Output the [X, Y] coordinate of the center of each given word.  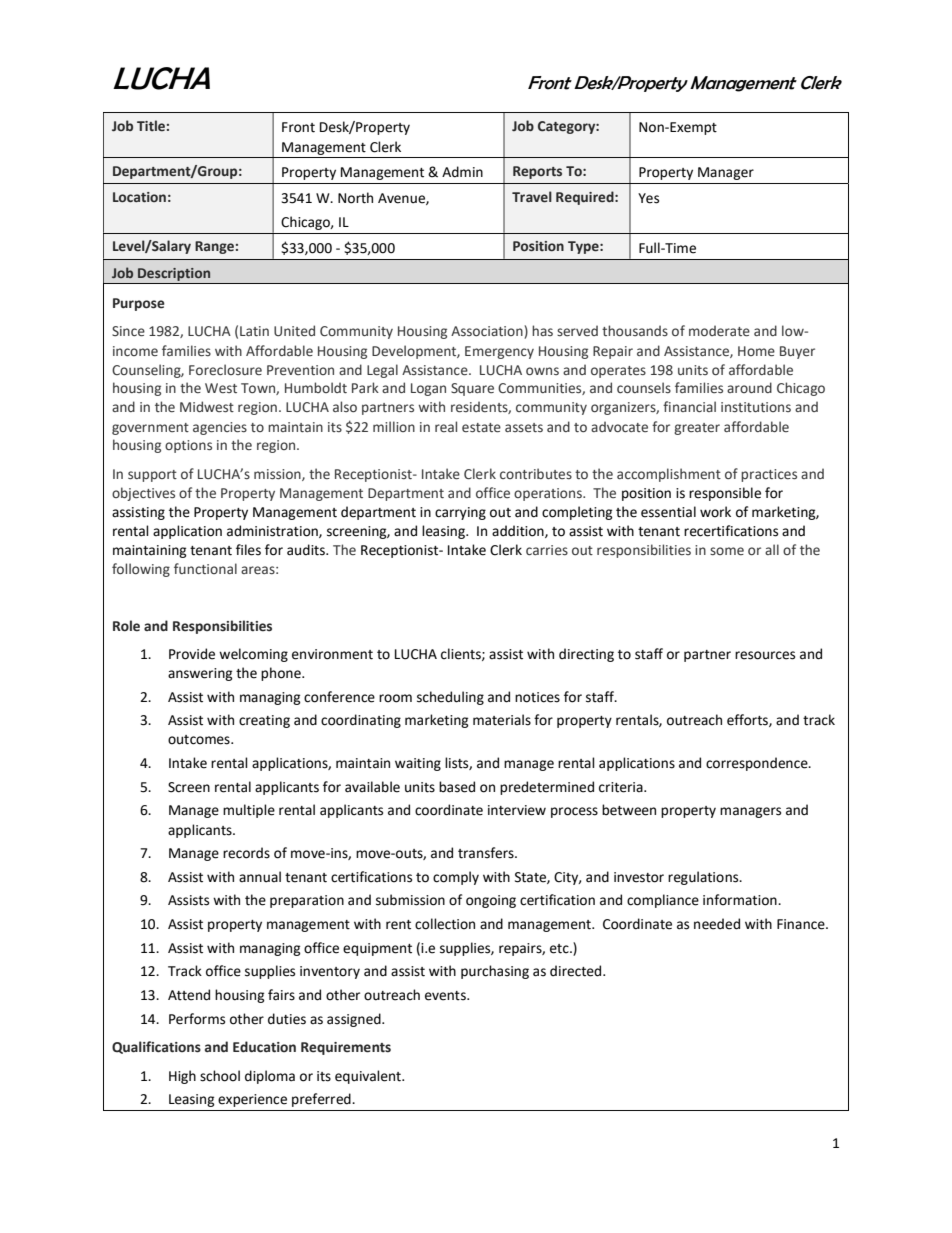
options [188, 446]
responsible [725, 494]
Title [151, 125]
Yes [648, 198]
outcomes [200, 740]
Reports [537, 172]
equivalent [369, 1077]
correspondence [758, 764]
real [446, 426]
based [457, 787]
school [220, 1076]
